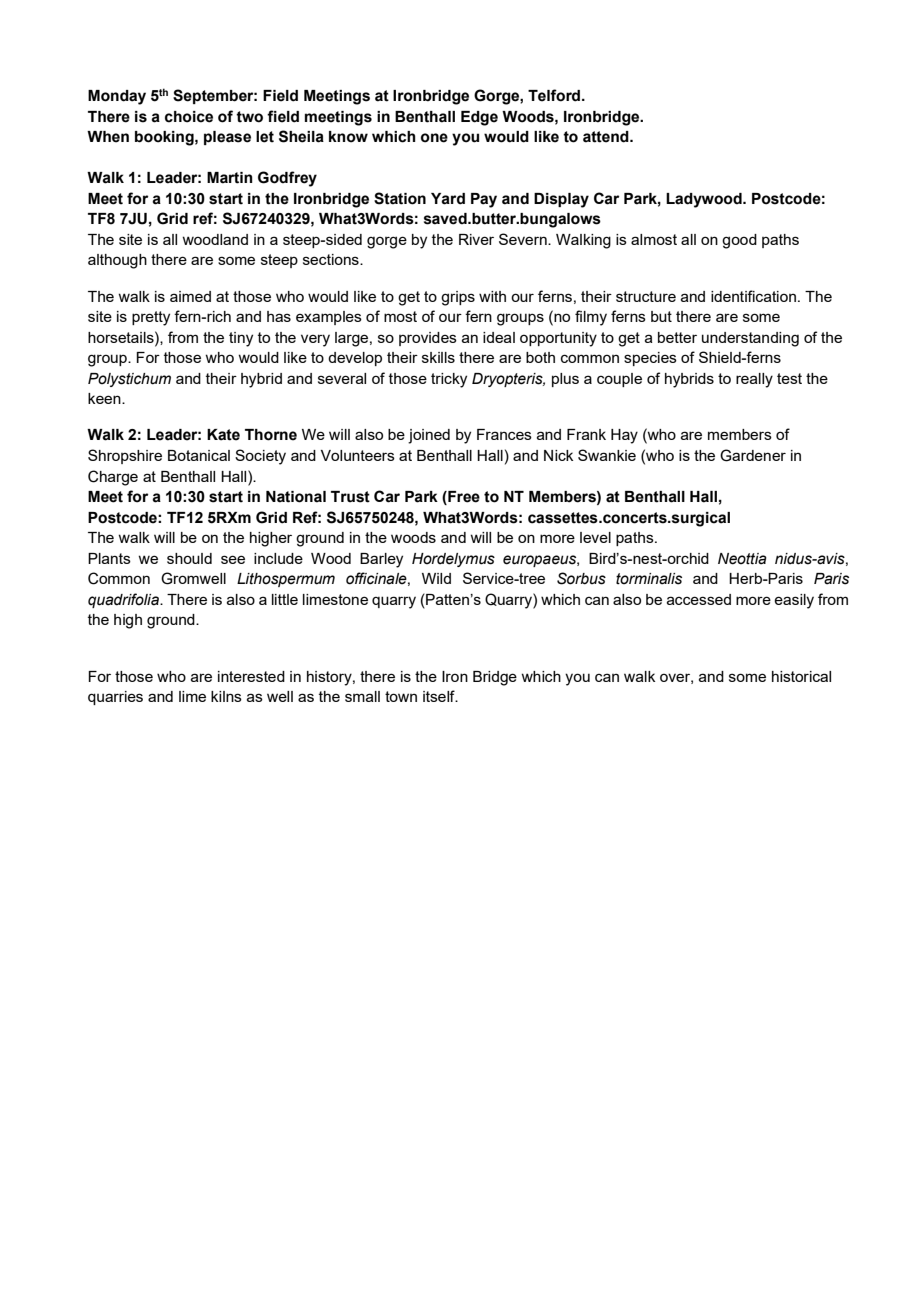 The height and width of the page is (1308, 924). What do you see at coordinates (189, 558) in the page?
I see `should` at bounding box center [189, 558].
